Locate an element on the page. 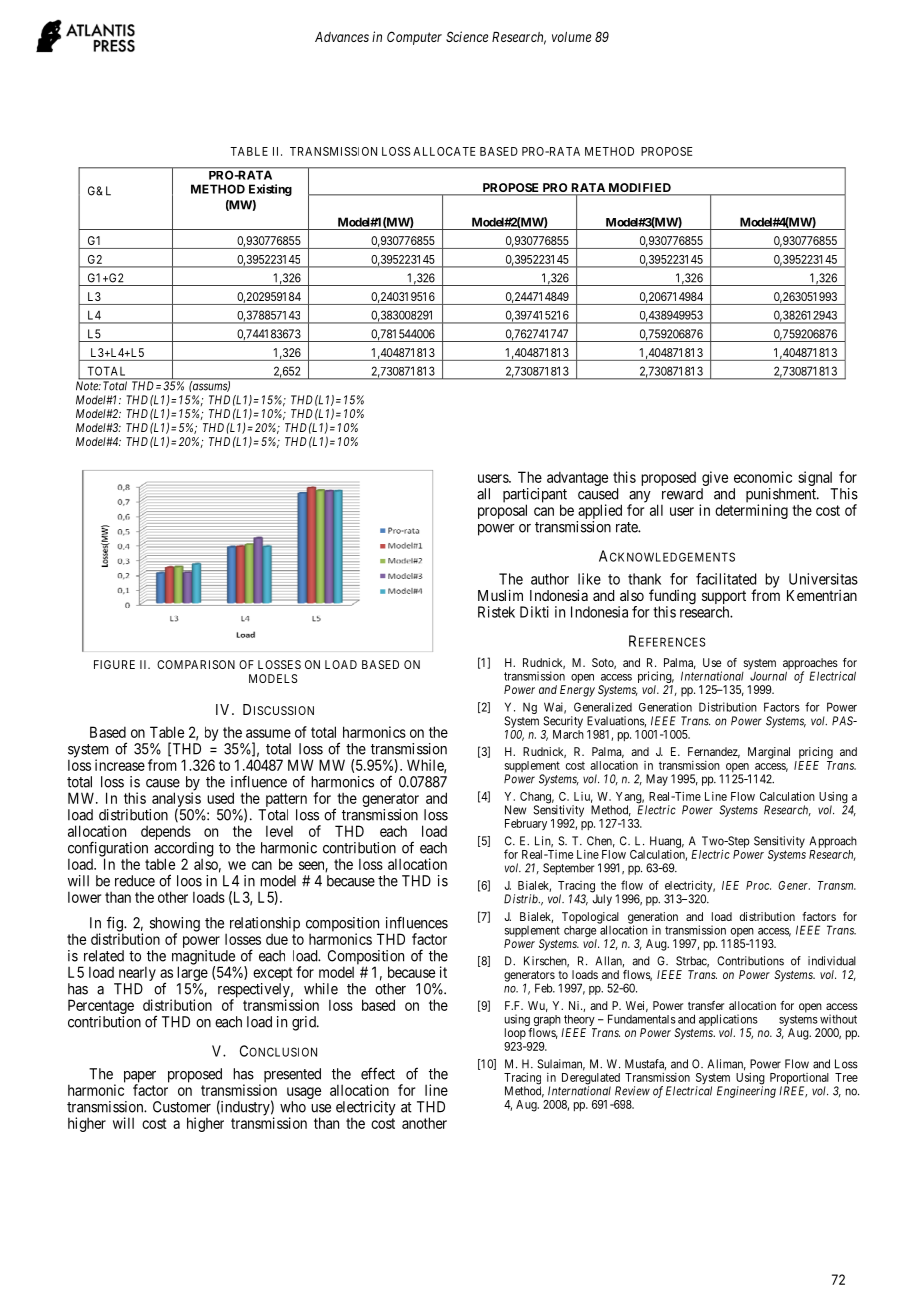  paper is located at coordinates (140, 1078).
